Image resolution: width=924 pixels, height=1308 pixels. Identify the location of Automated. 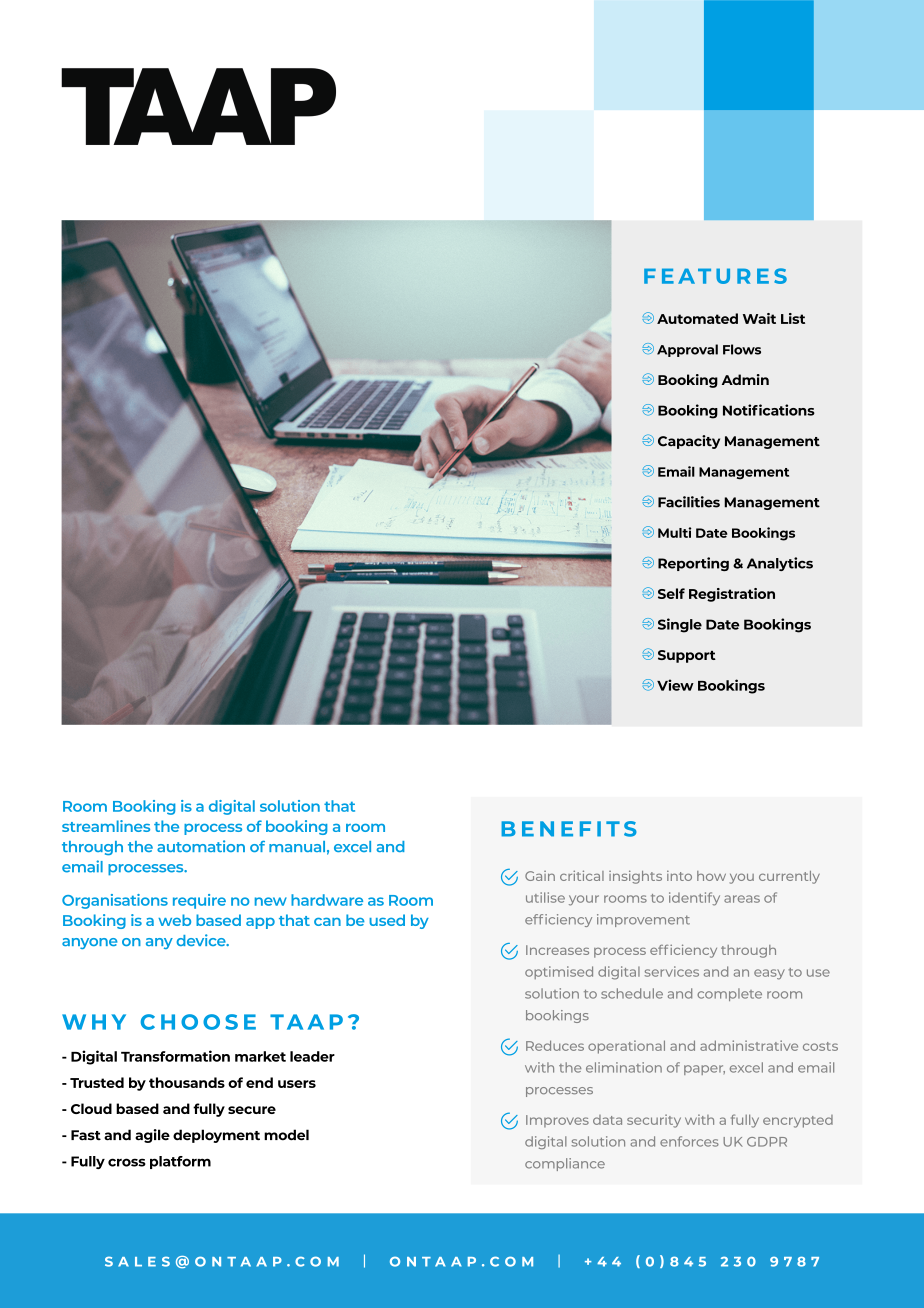
(697, 318).
